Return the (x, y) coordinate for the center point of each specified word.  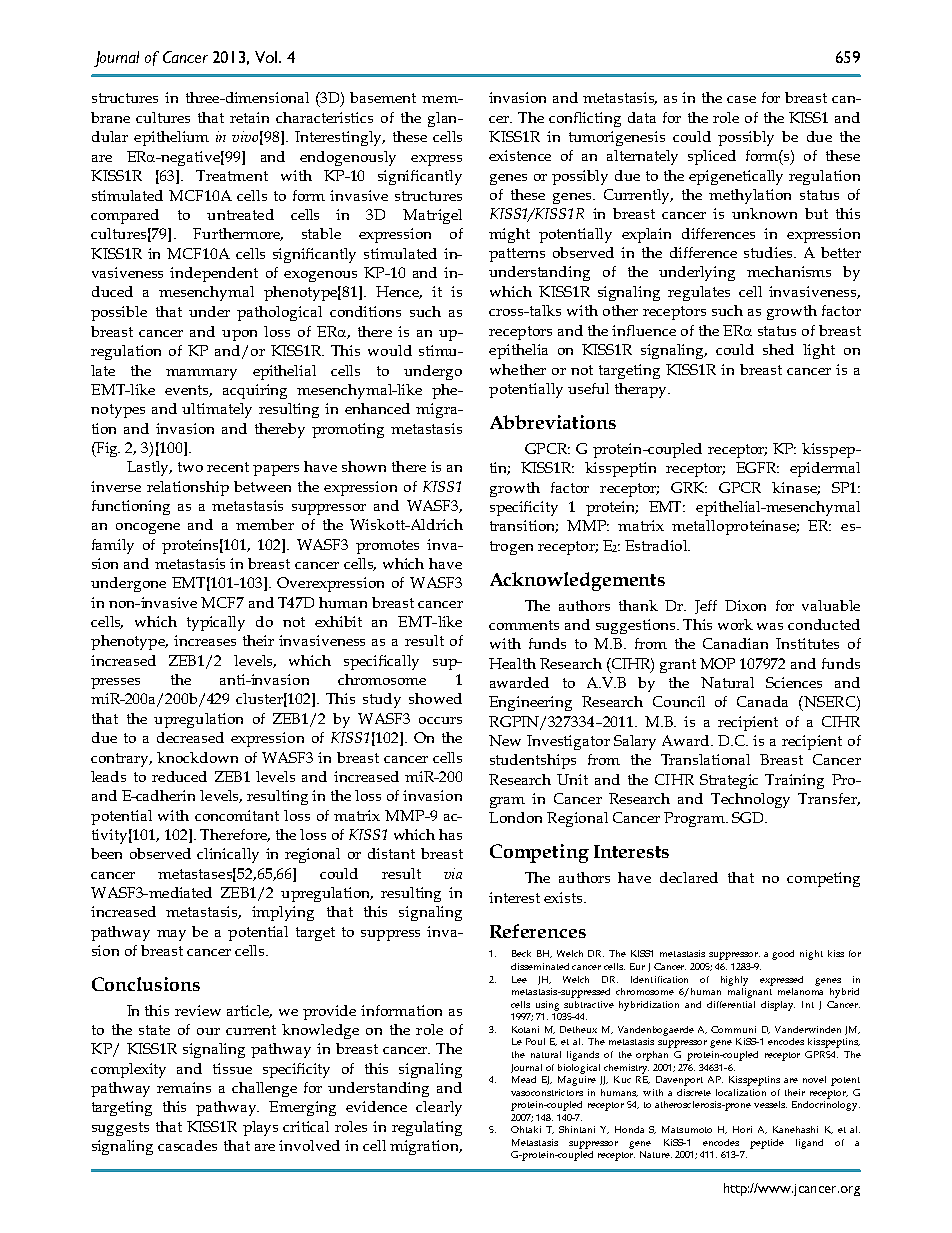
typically (216, 623)
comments (524, 625)
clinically (228, 855)
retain (249, 117)
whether (518, 369)
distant (391, 853)
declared (689, 877)
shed (778, 349)
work (735, 624)
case (741, 99)
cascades (187, 1145)
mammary (201, 374)
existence (520, 155)
